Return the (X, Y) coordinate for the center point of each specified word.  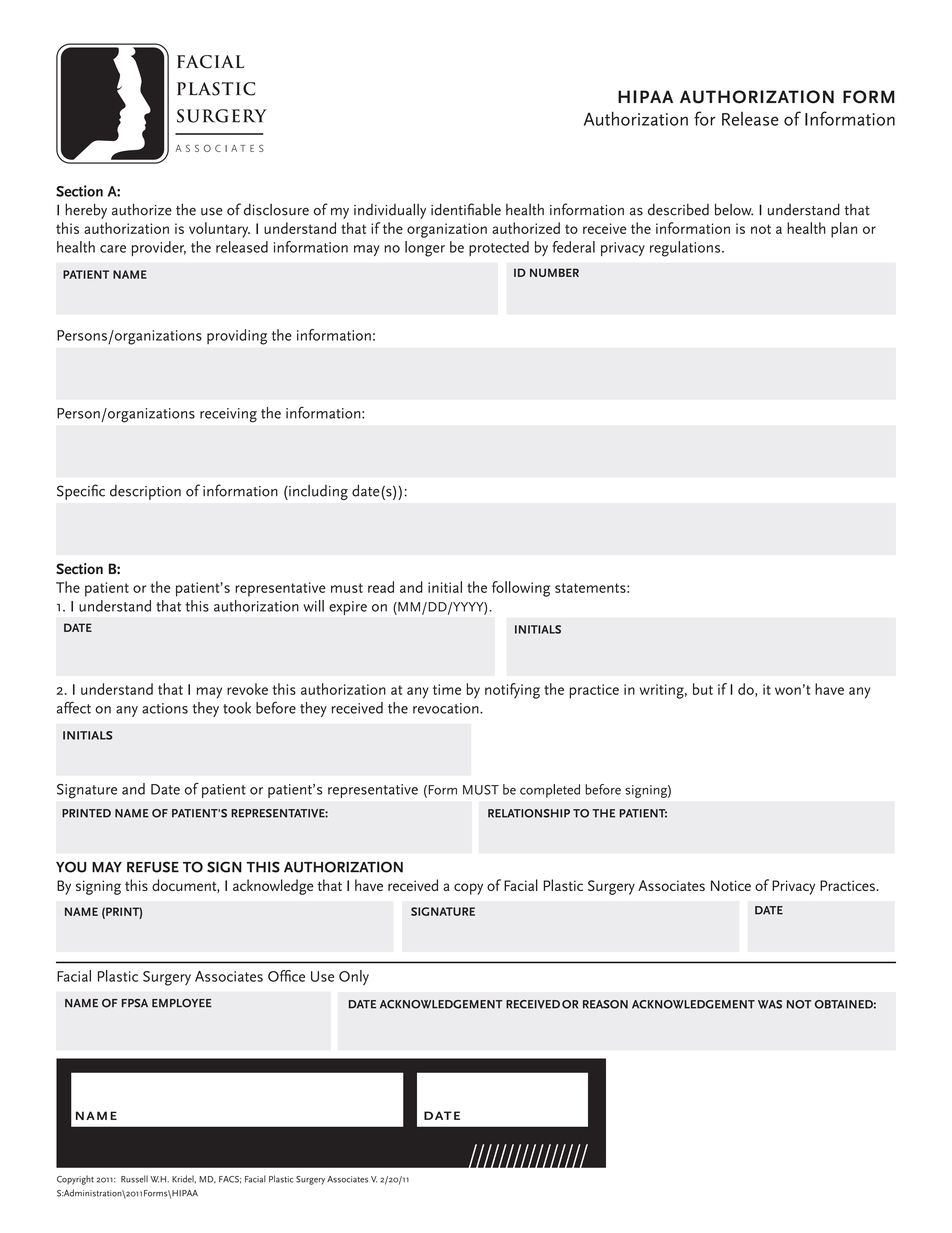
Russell (134, 1179)
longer (425, 249)
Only (354, 977)
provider (159, 248)
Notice (731, 885)
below (734, 209)
